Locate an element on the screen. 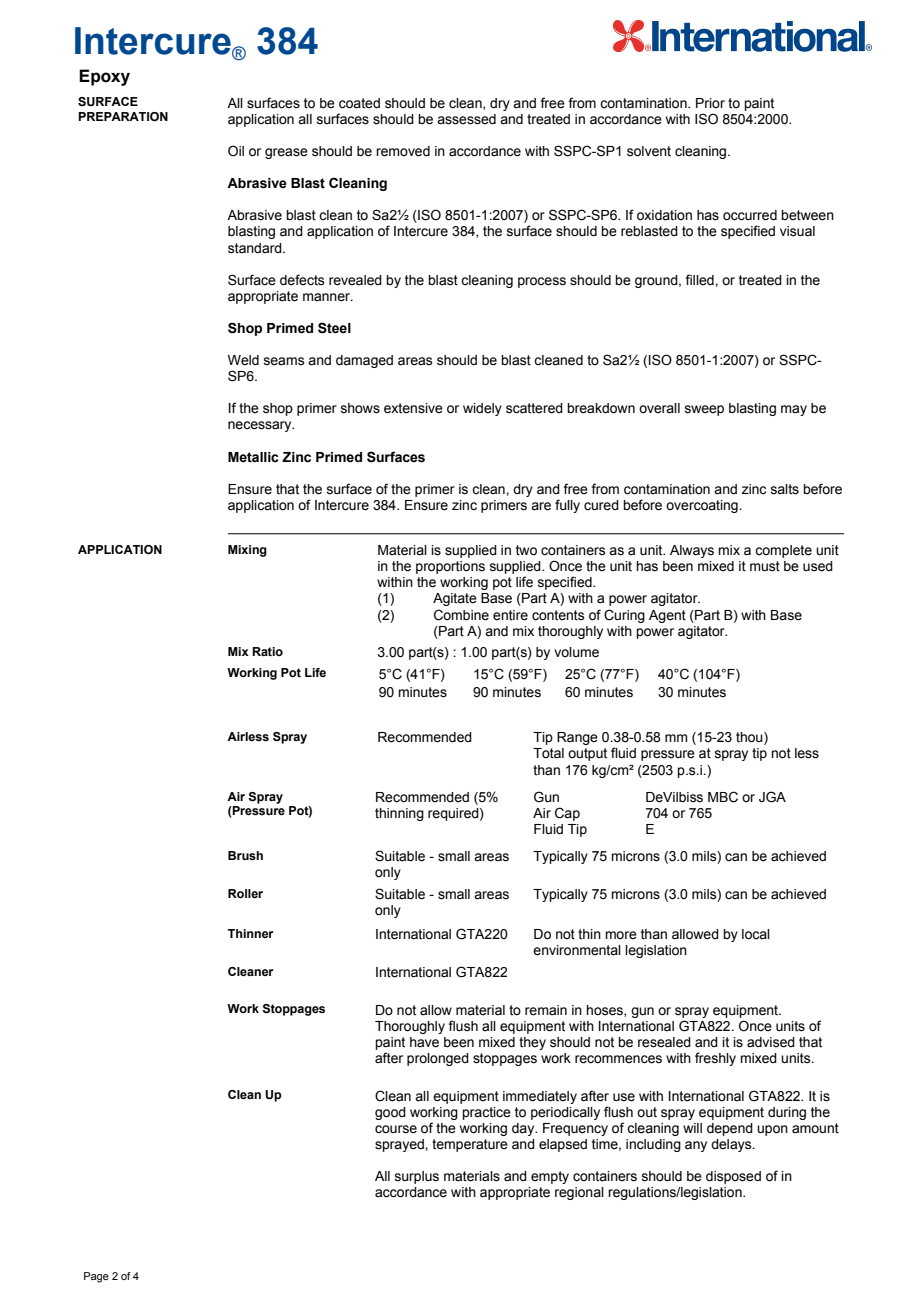 This screenshot has height=1307, width=924. delays is located at coordinates (732, 1145).
